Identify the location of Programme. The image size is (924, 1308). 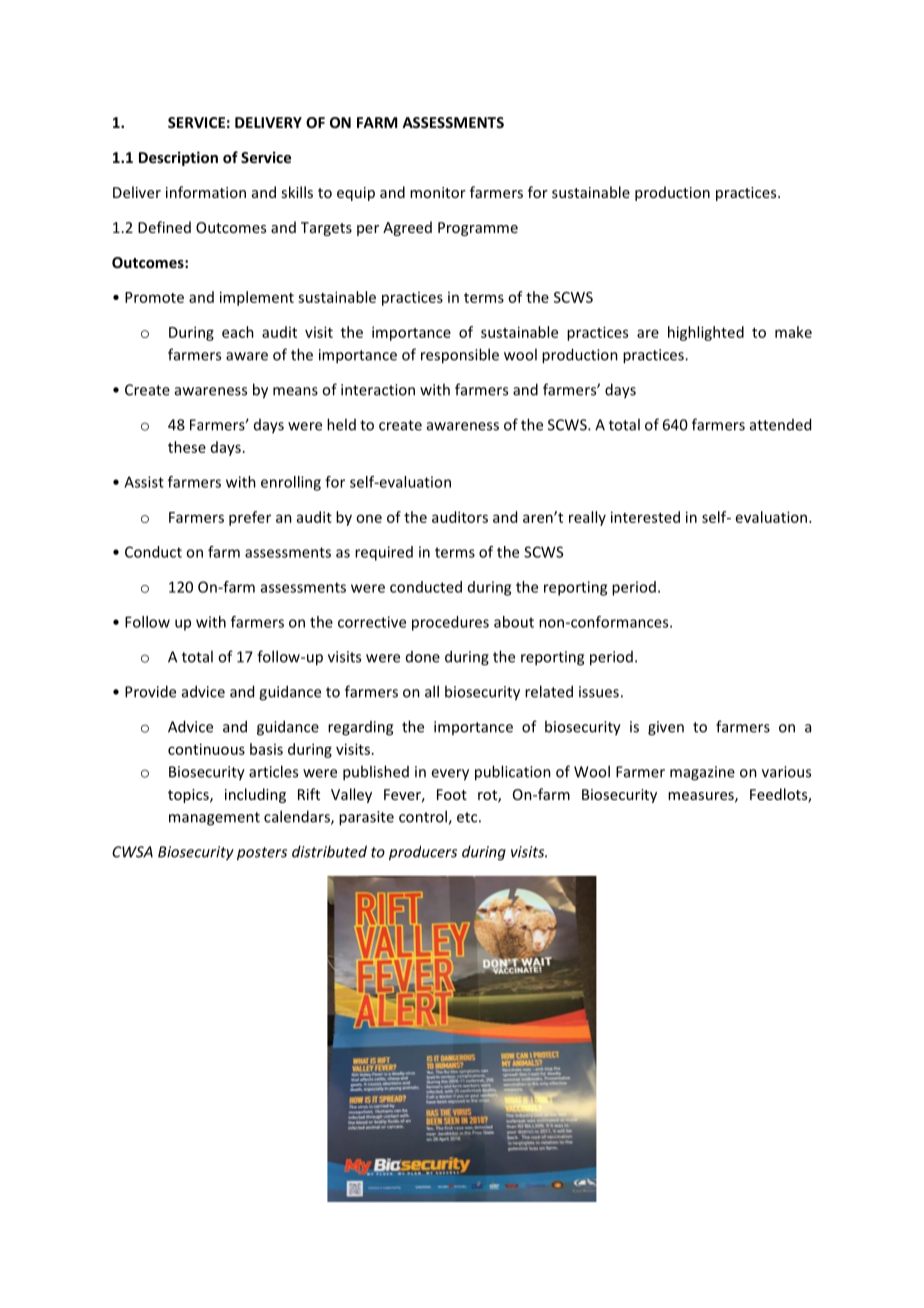
(478, 229).
